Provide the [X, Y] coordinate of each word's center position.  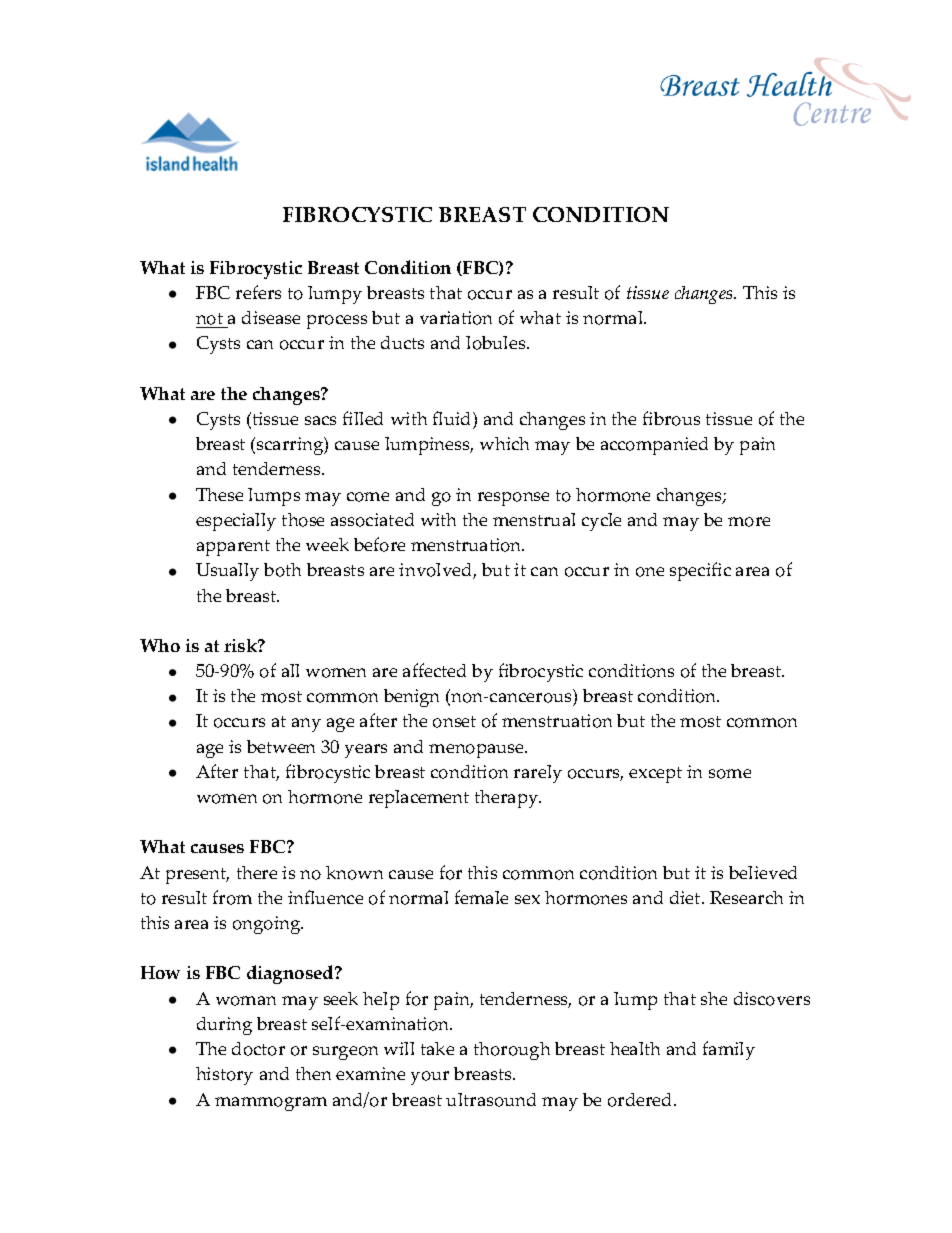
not [210, 320]
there [257, 872]
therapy [508, 799]
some [730, 774]
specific [700, 571]
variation [456, 318]
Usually [227, 572]
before [379, 544]
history [224, 1076]
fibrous [671, 418]
